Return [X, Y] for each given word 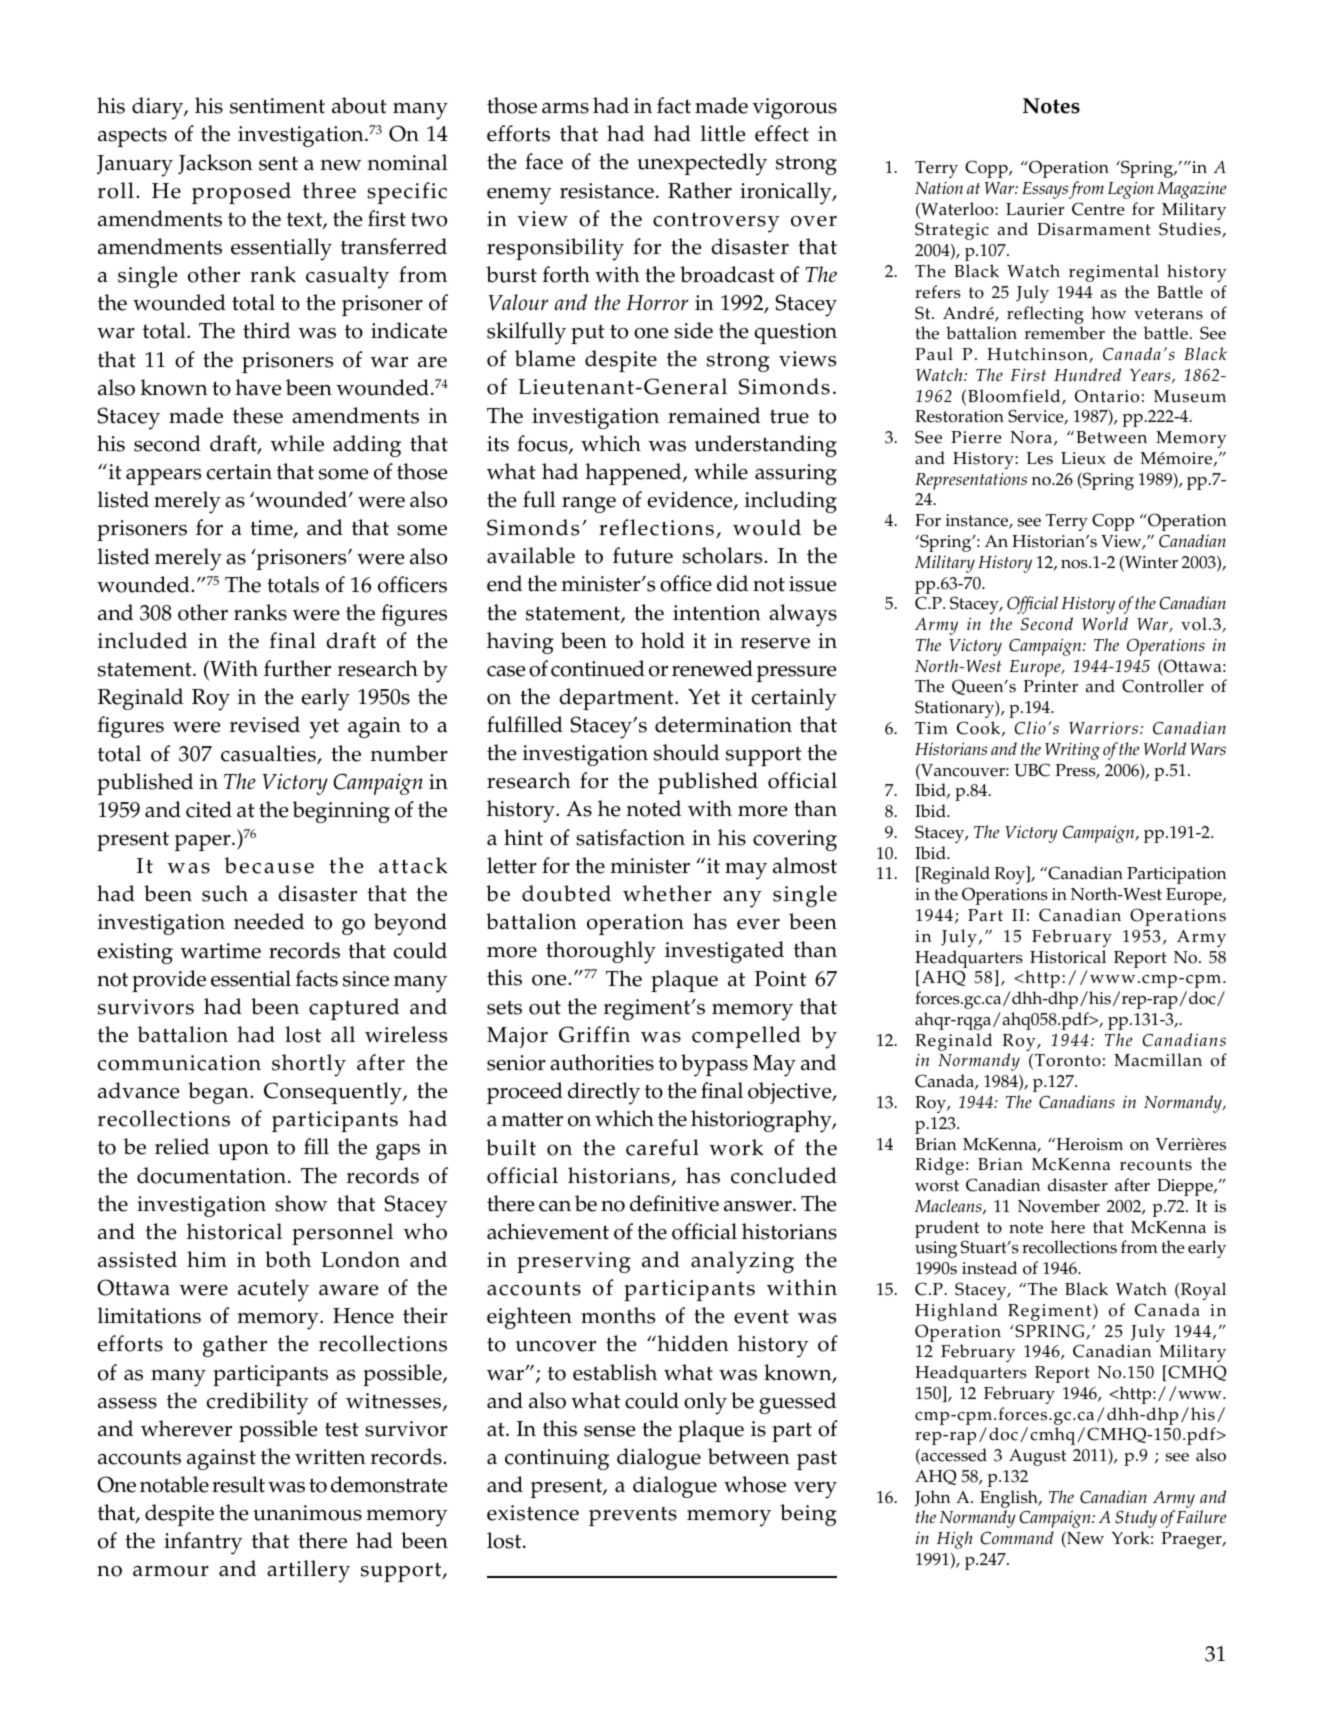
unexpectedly [702, 164]
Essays [1045, 190]
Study [1136, 1519]
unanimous [307, 1513]
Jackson [215, 164]
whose [755, 1484]
